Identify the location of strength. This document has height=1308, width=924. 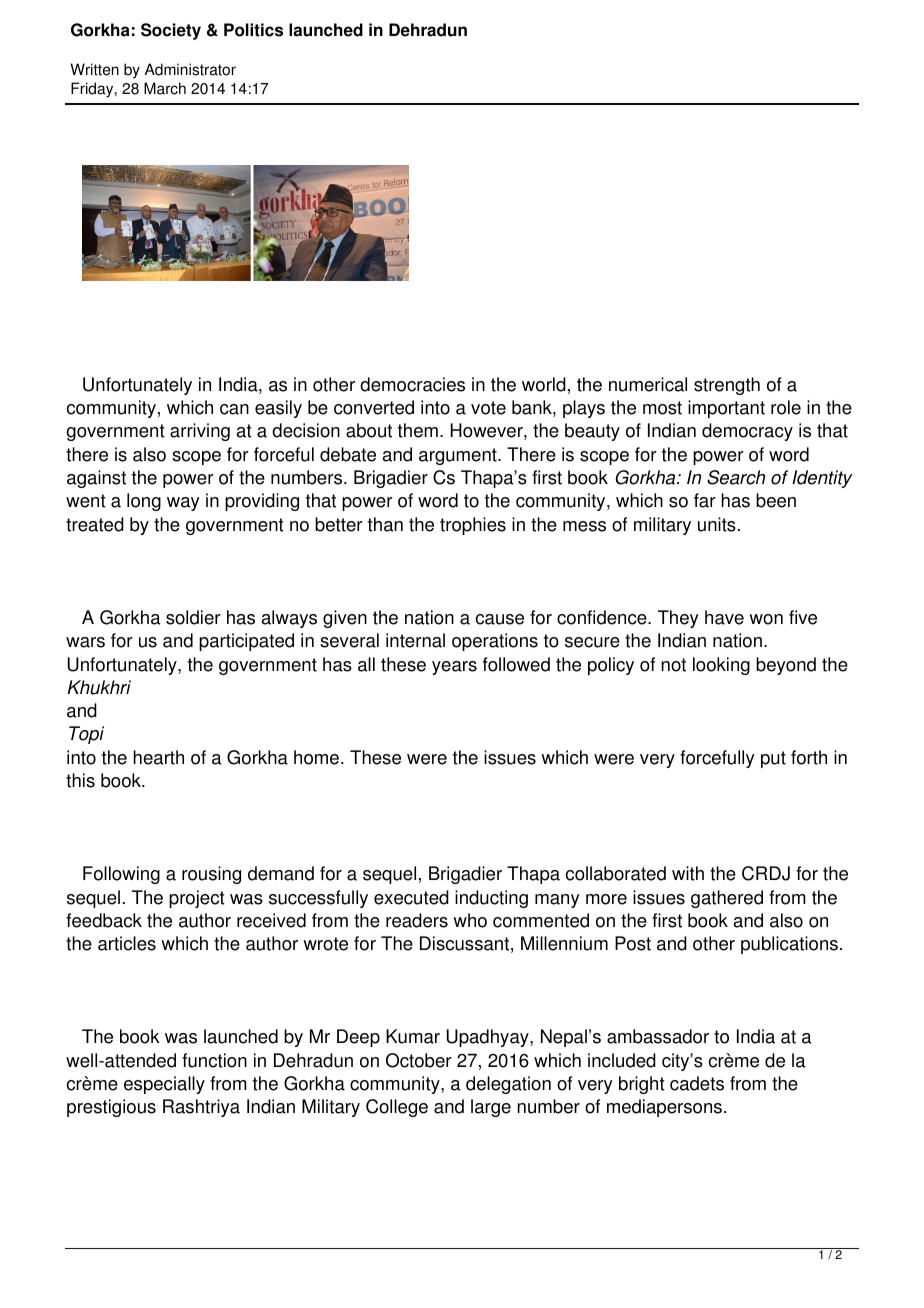
(727, 386).
